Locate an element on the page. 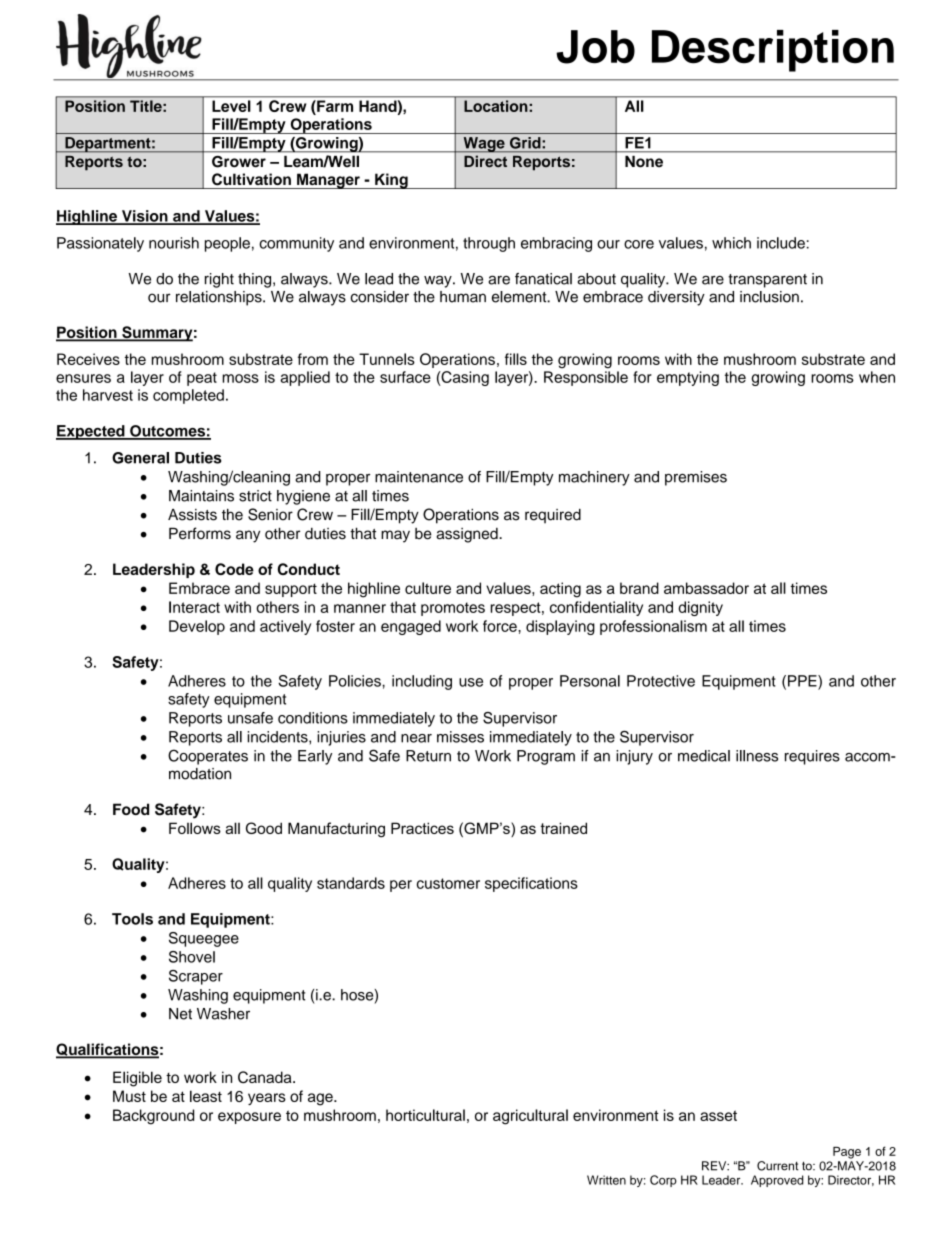 The height and width of the document is (1233, 952). General is located at coordinates (140, 458).
